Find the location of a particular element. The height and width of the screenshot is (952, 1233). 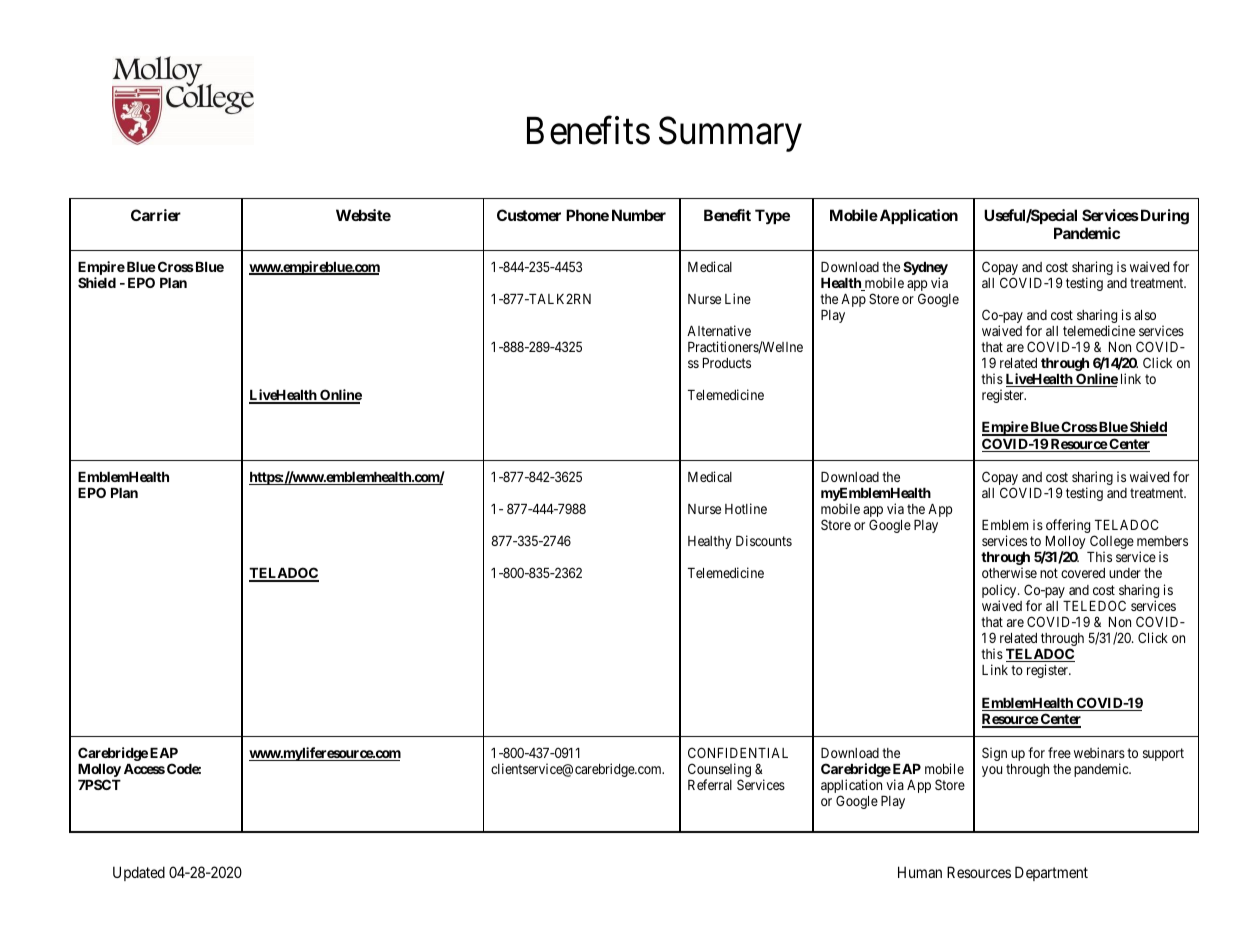

also is located at coordinates (1145, 315).
